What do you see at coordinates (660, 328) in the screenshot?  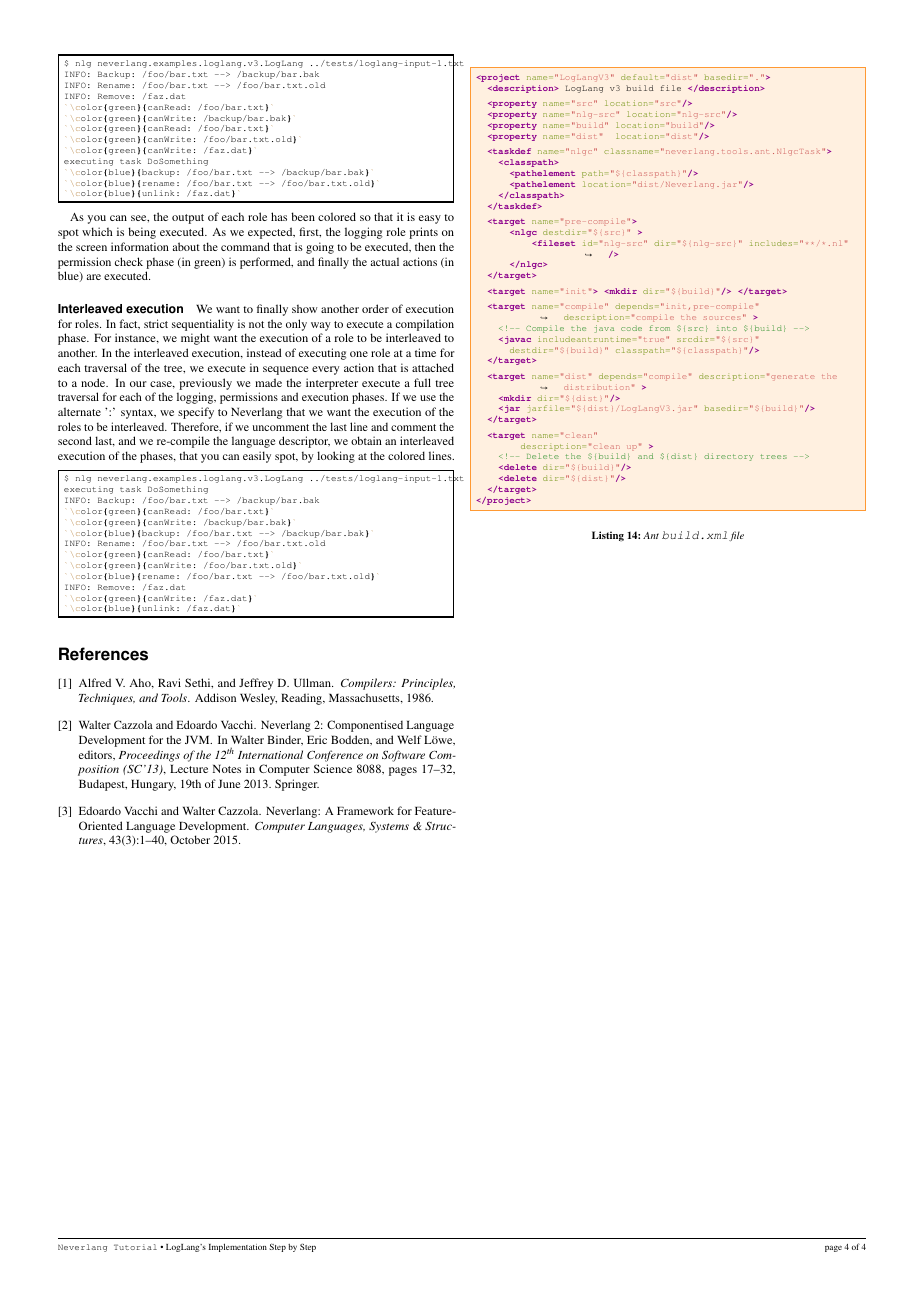 I see `from` at bounding box center [660, 328].
